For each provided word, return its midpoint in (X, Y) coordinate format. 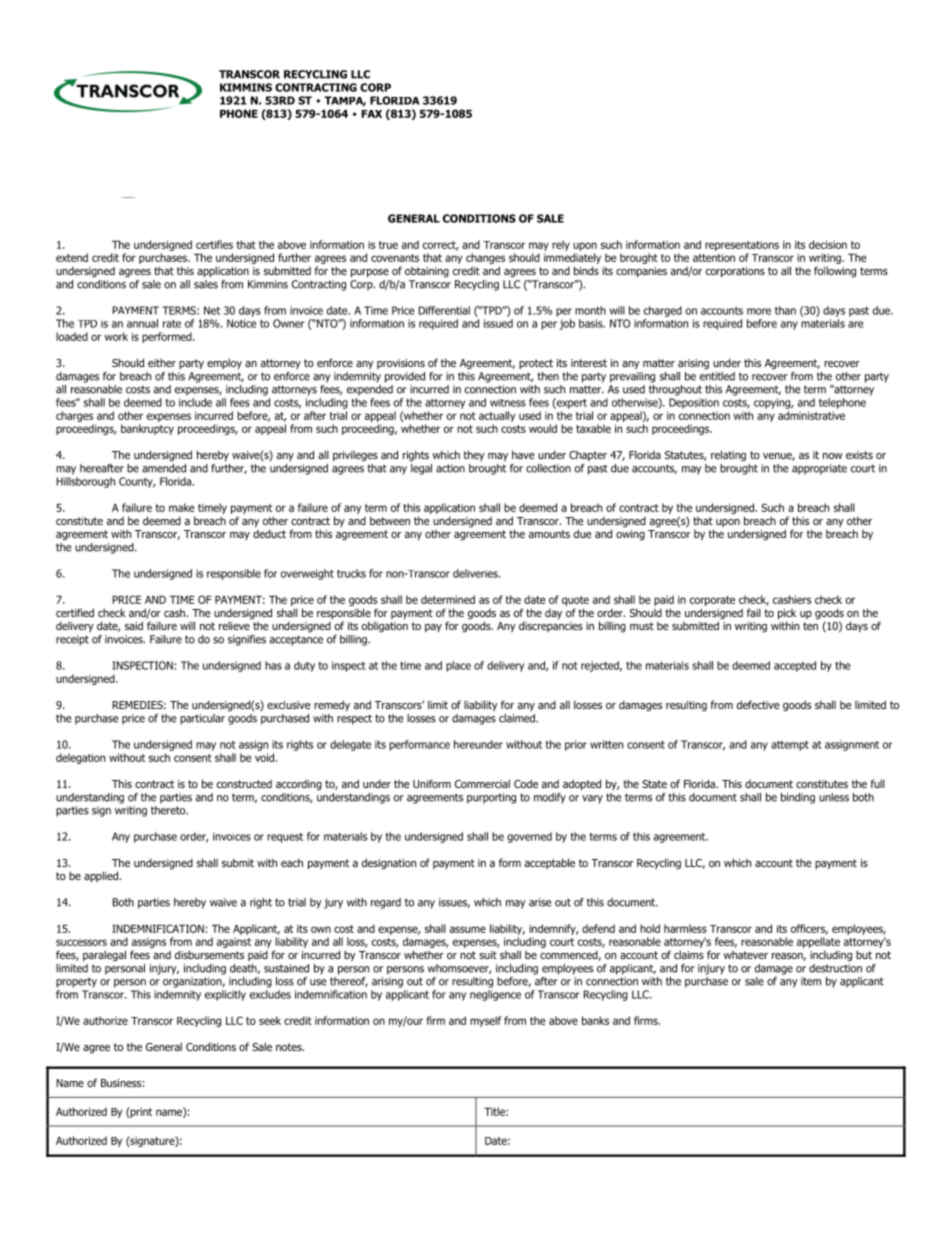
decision (828, 244)
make (181, 507)
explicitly (225, 995)
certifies (214, 244)
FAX (372, 114)
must (642, 626)
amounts (549, 534)
